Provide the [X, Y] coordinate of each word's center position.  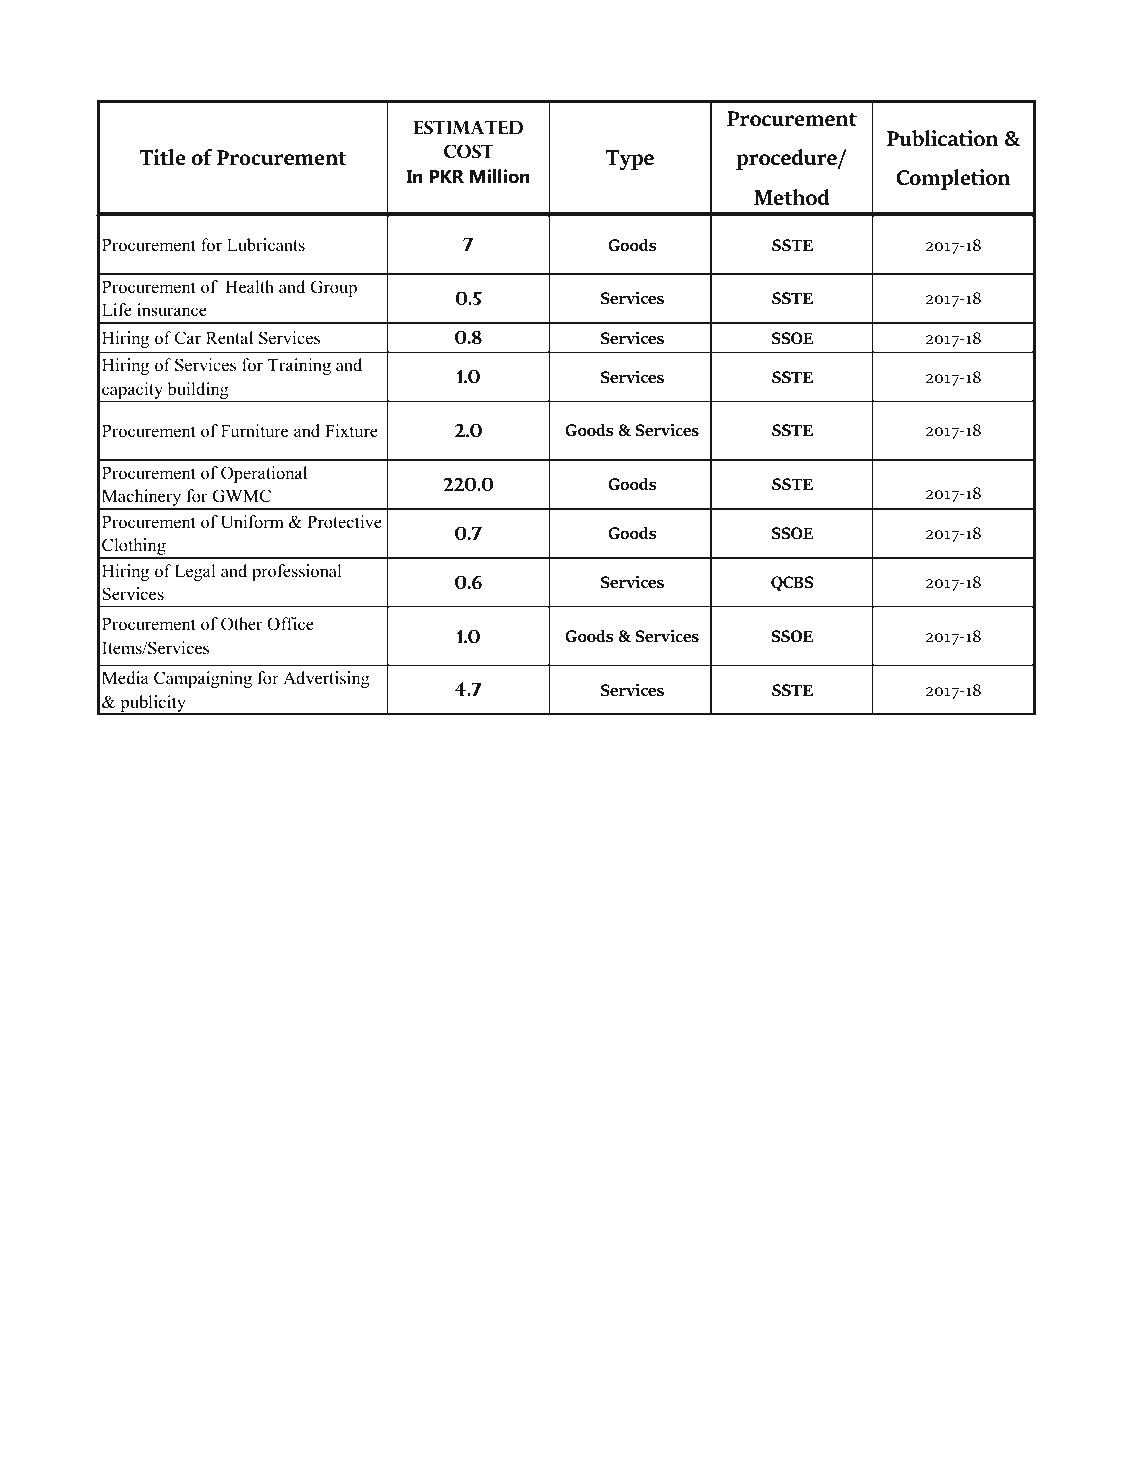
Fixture [351, 431]
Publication [943, 138]
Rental [229, 338]
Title [162, 157]
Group [333, 288]
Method [792, 197]
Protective [344, 522]
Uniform [252, 522]
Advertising [326, 679]
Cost [469, 151]
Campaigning [203, 679]
